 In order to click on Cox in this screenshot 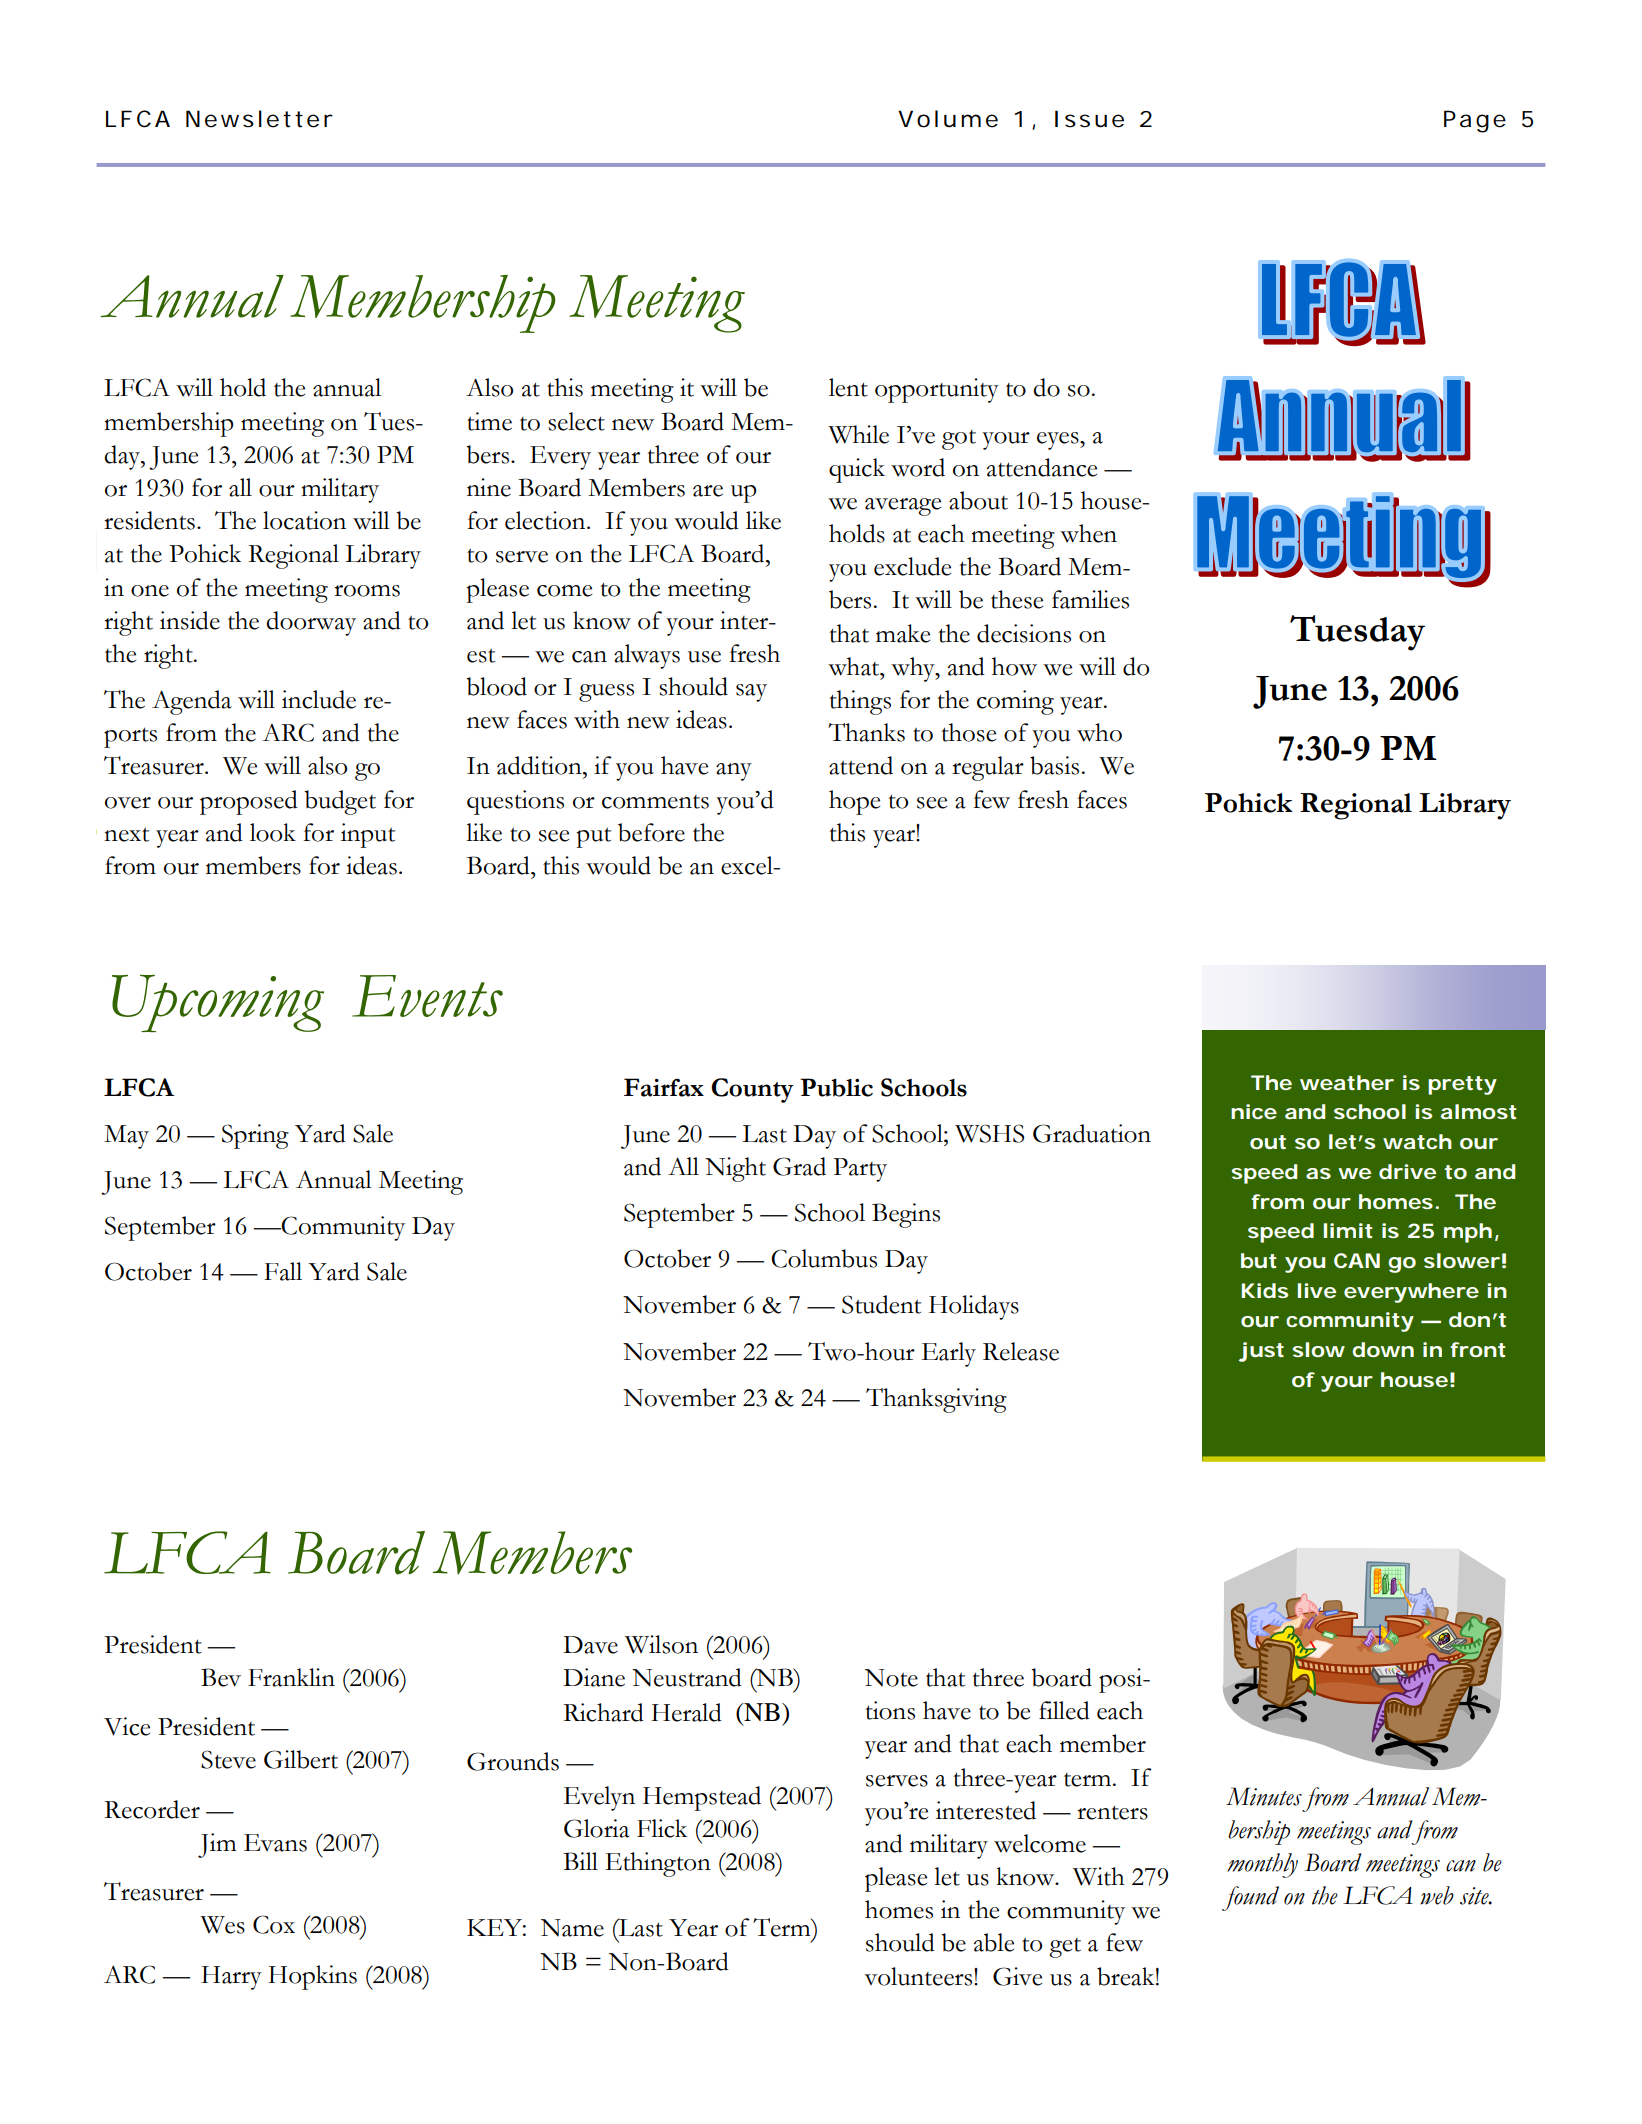, I will do `click(274, 1924)`.
